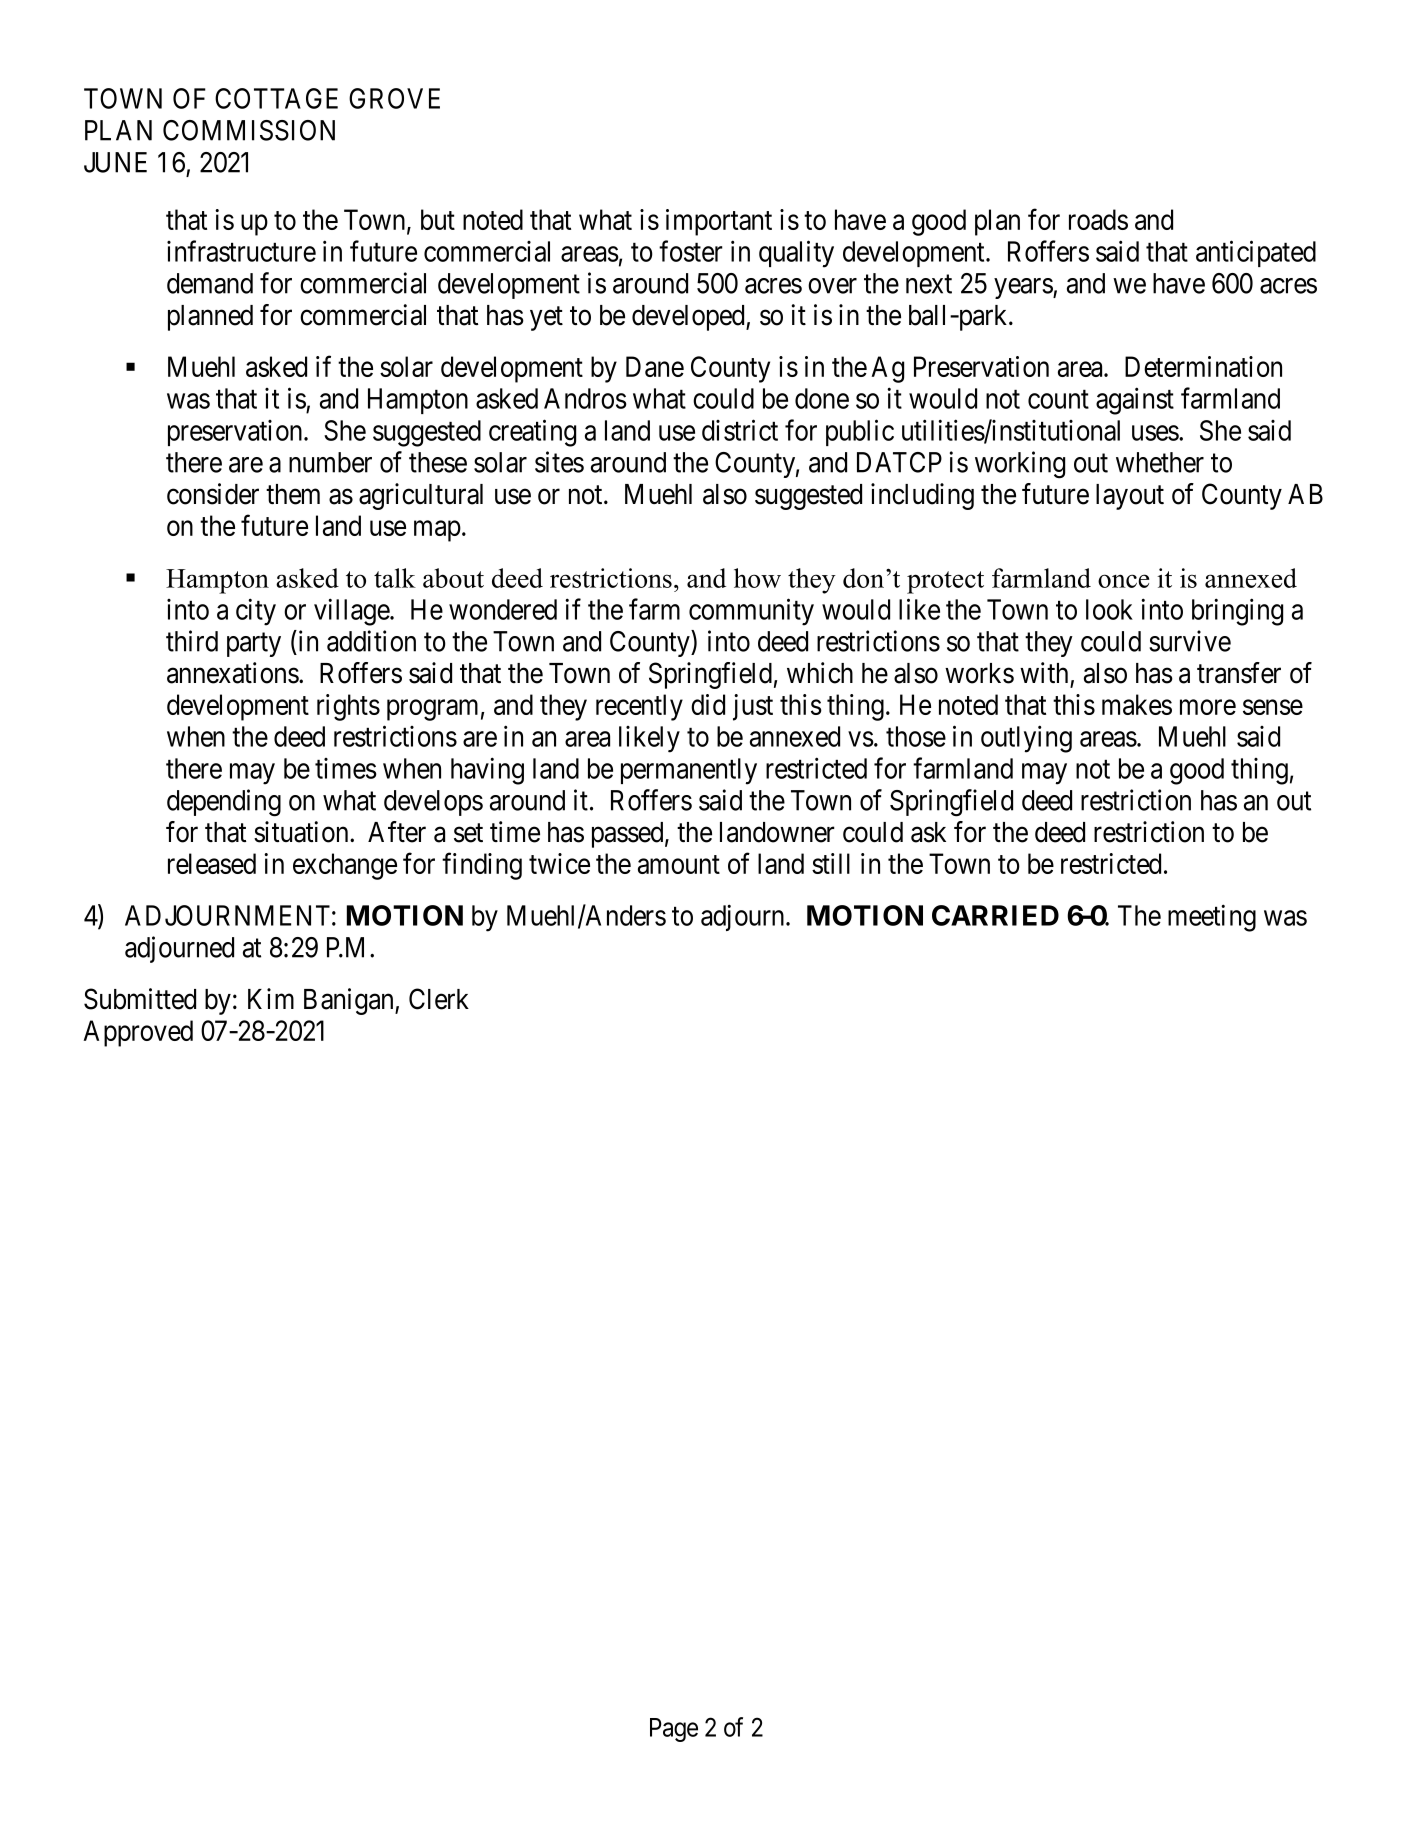 This screenshot has width=1411, height=1825. Describe the element at coordinates (995, 915) in the screenshot. I see `CARRIED` at that location.
